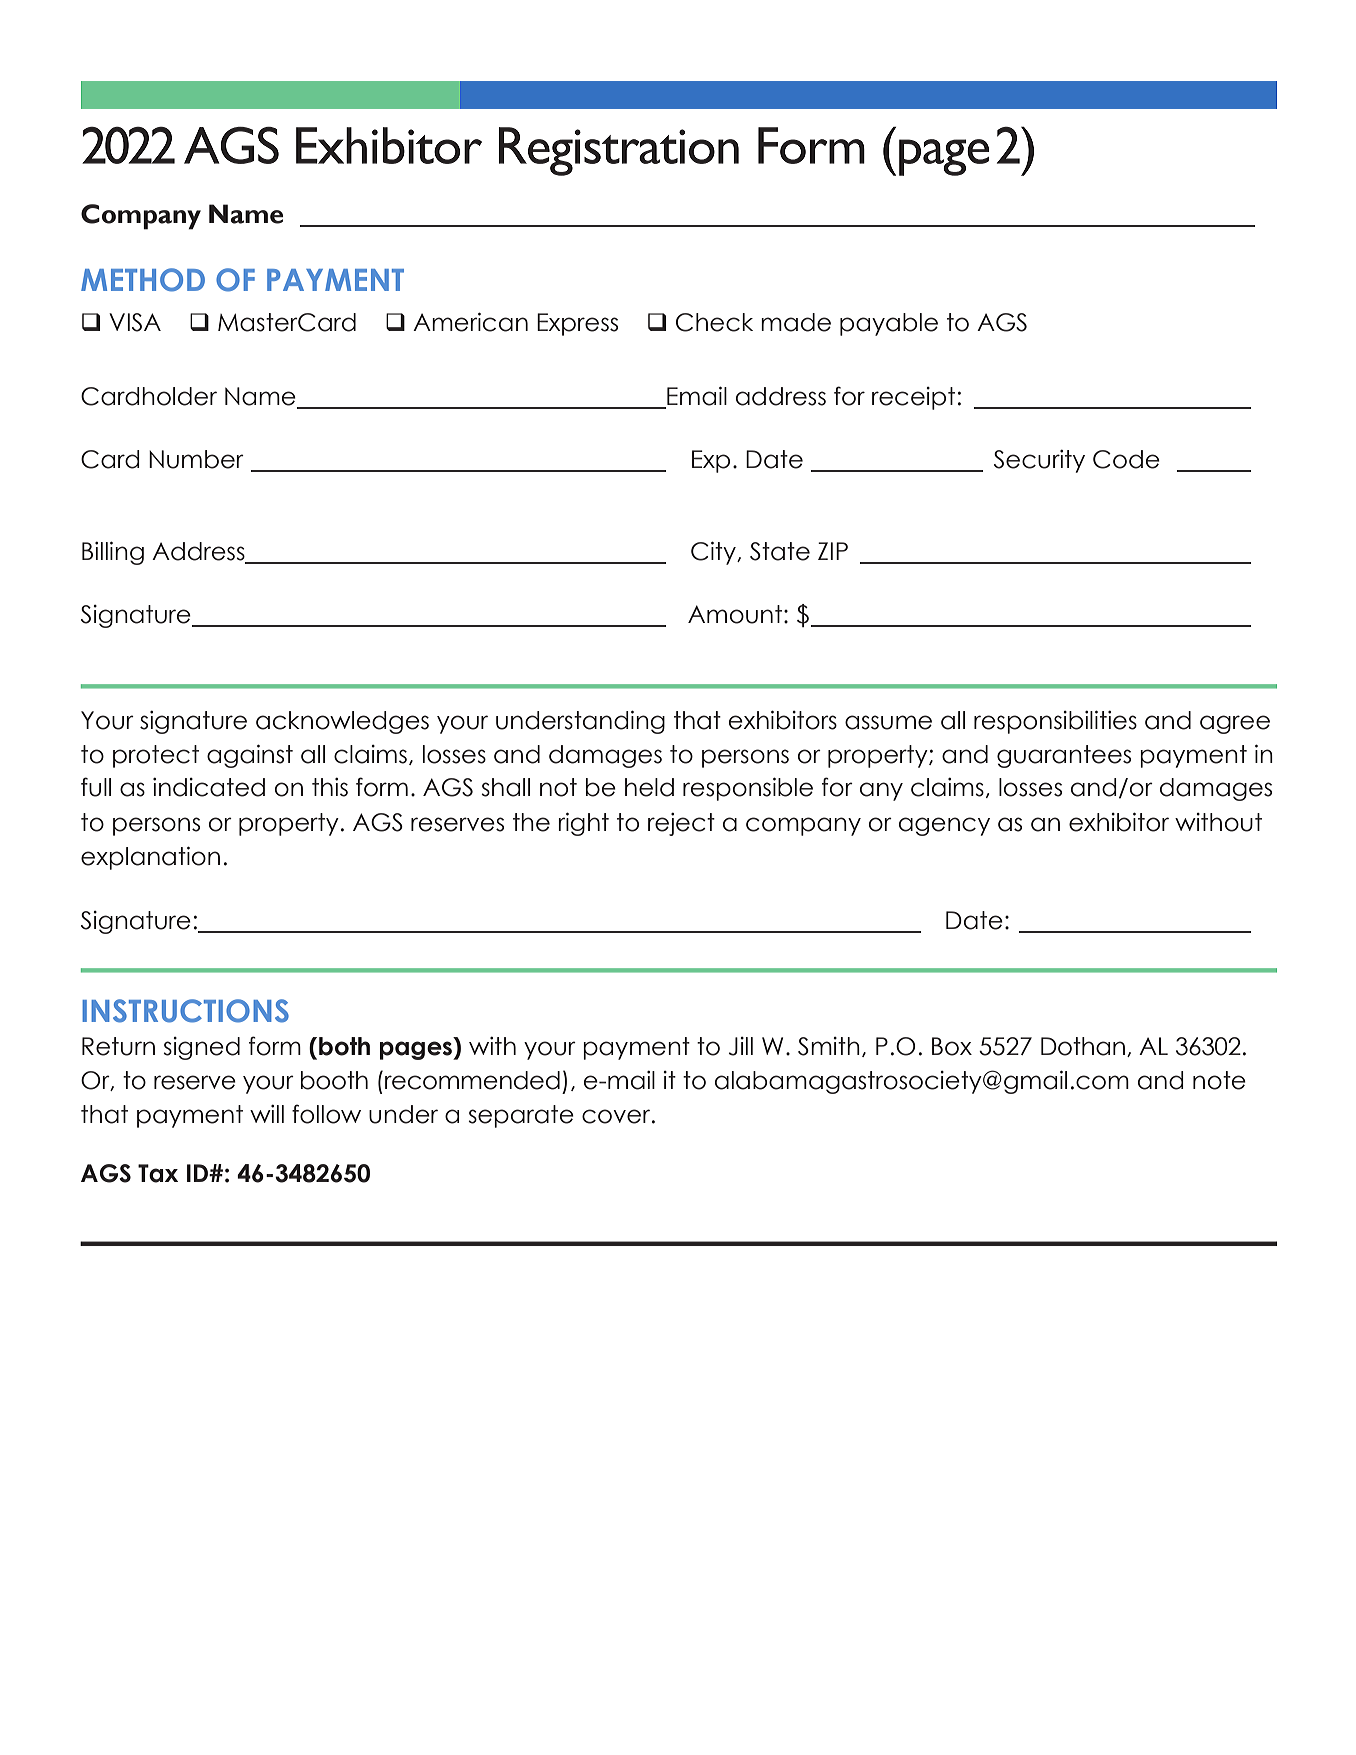 This document has height=1755, width=1356. Describe the element at coordinates (250, 756) in the document. I see `against` at that location.
